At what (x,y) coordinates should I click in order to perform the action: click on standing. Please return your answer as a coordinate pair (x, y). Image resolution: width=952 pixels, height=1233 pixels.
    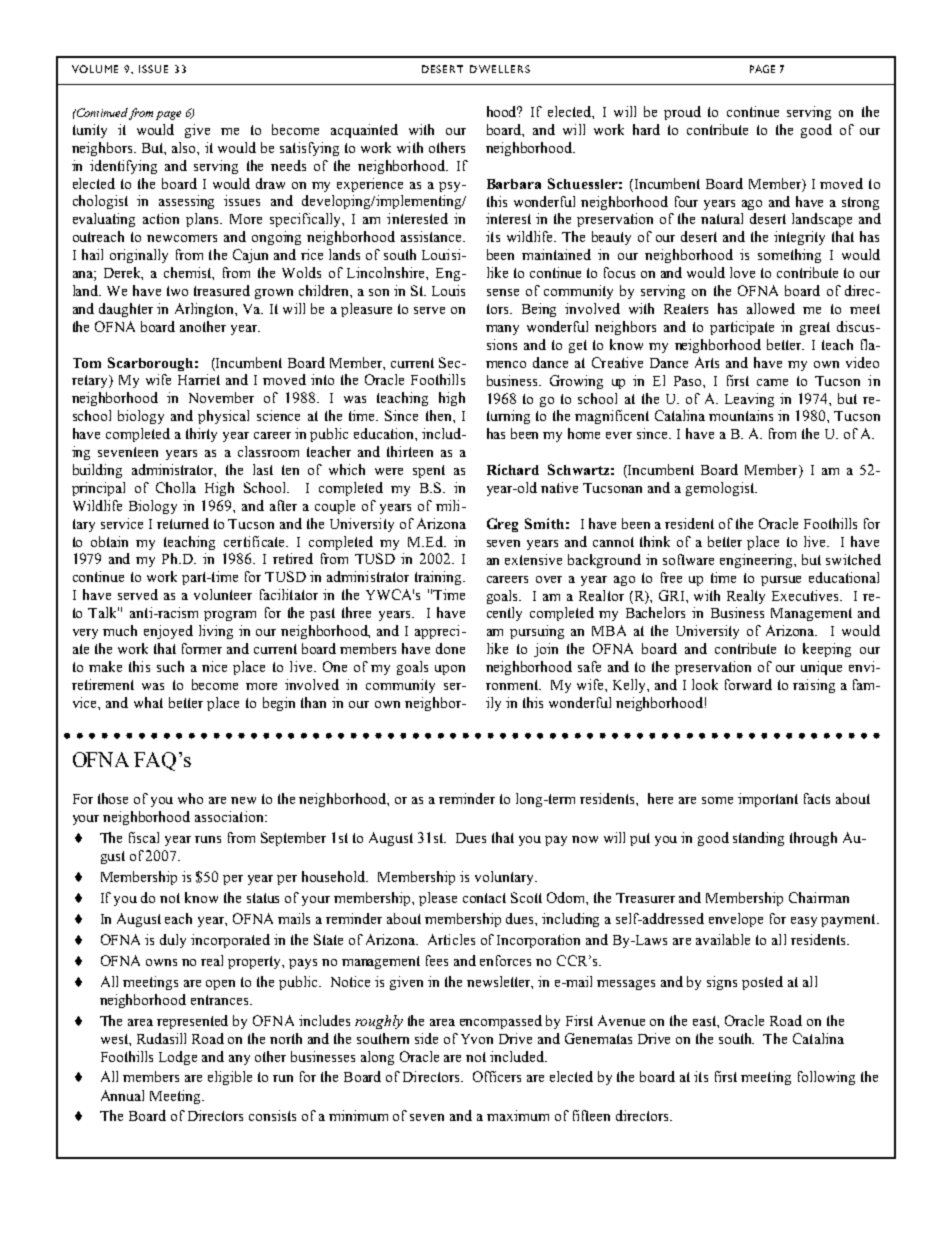
    Looking at the image, I should click on (758, 839).
